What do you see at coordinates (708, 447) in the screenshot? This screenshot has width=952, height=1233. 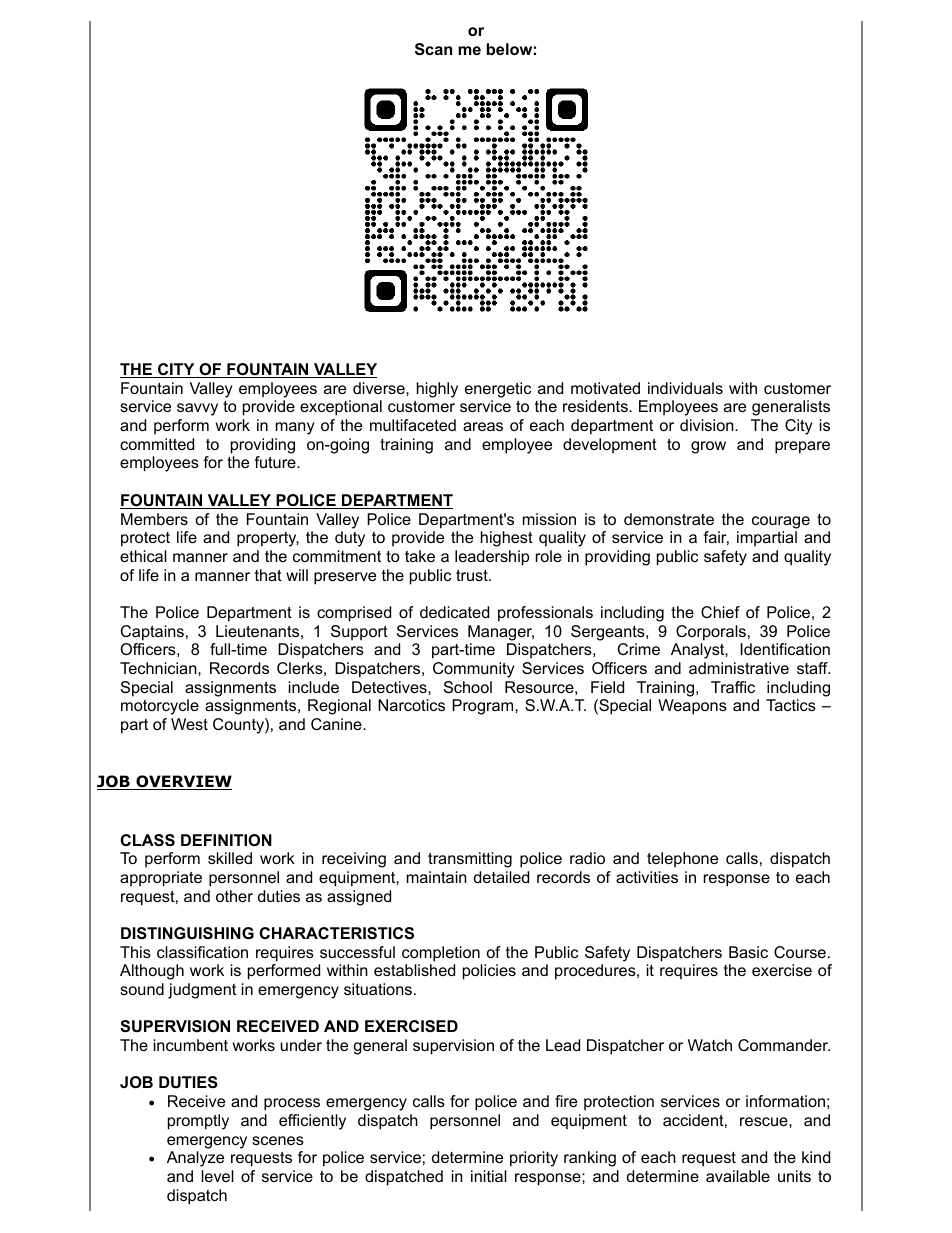 I see `grow` at bounding box center [708, 447].
